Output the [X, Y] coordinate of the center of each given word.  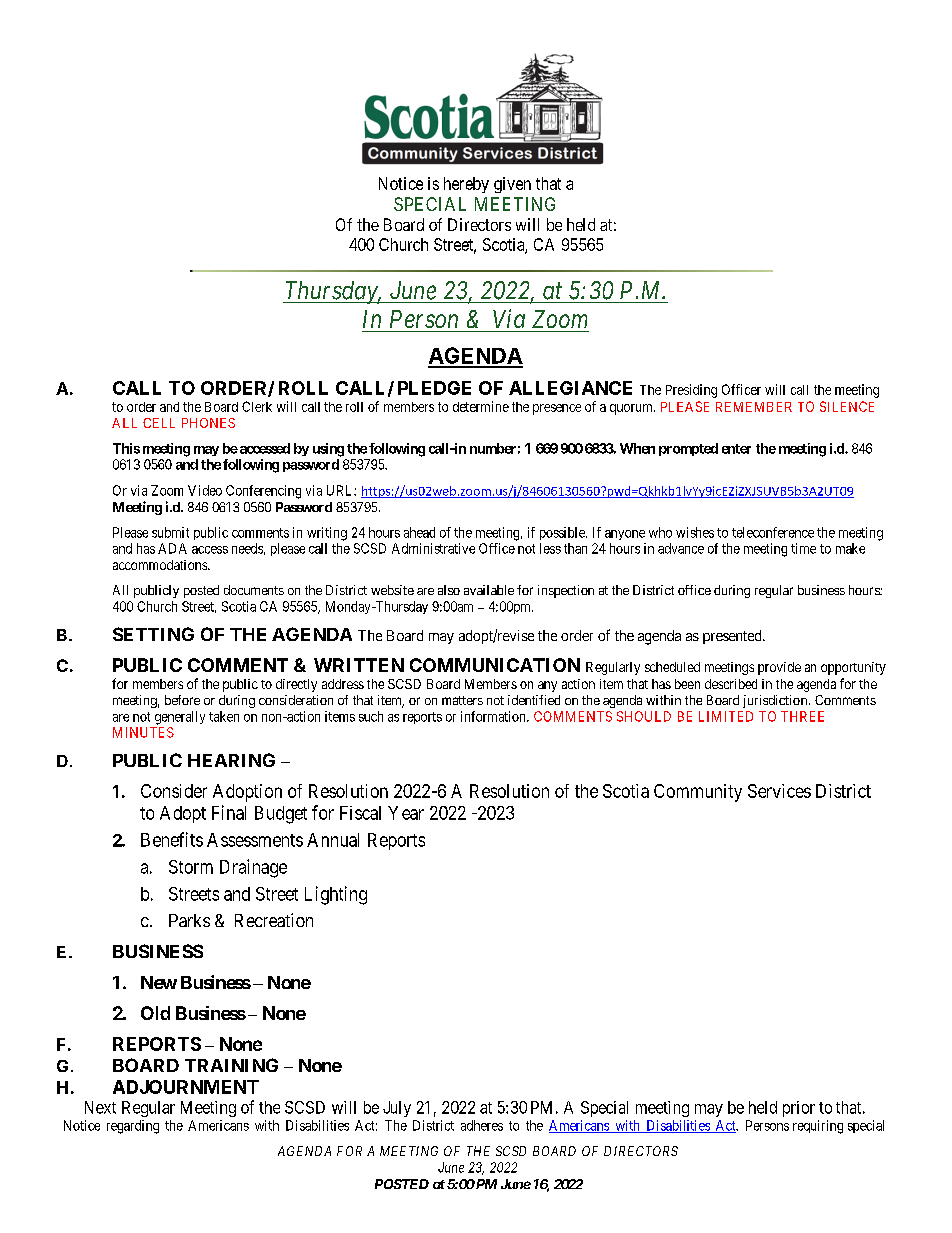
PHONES [208, 423]
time [803, 548]
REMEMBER [754, 407]
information [494, 716]
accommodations [161, 565]
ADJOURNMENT [186, 1087]
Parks [189, 920]
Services [779, 791]
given [512, 185]
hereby [466, 185]
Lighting [336, 895]
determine [481, 406]
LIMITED [726, 716]
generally [180, 718]
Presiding [691, 391]
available [489, 590]
